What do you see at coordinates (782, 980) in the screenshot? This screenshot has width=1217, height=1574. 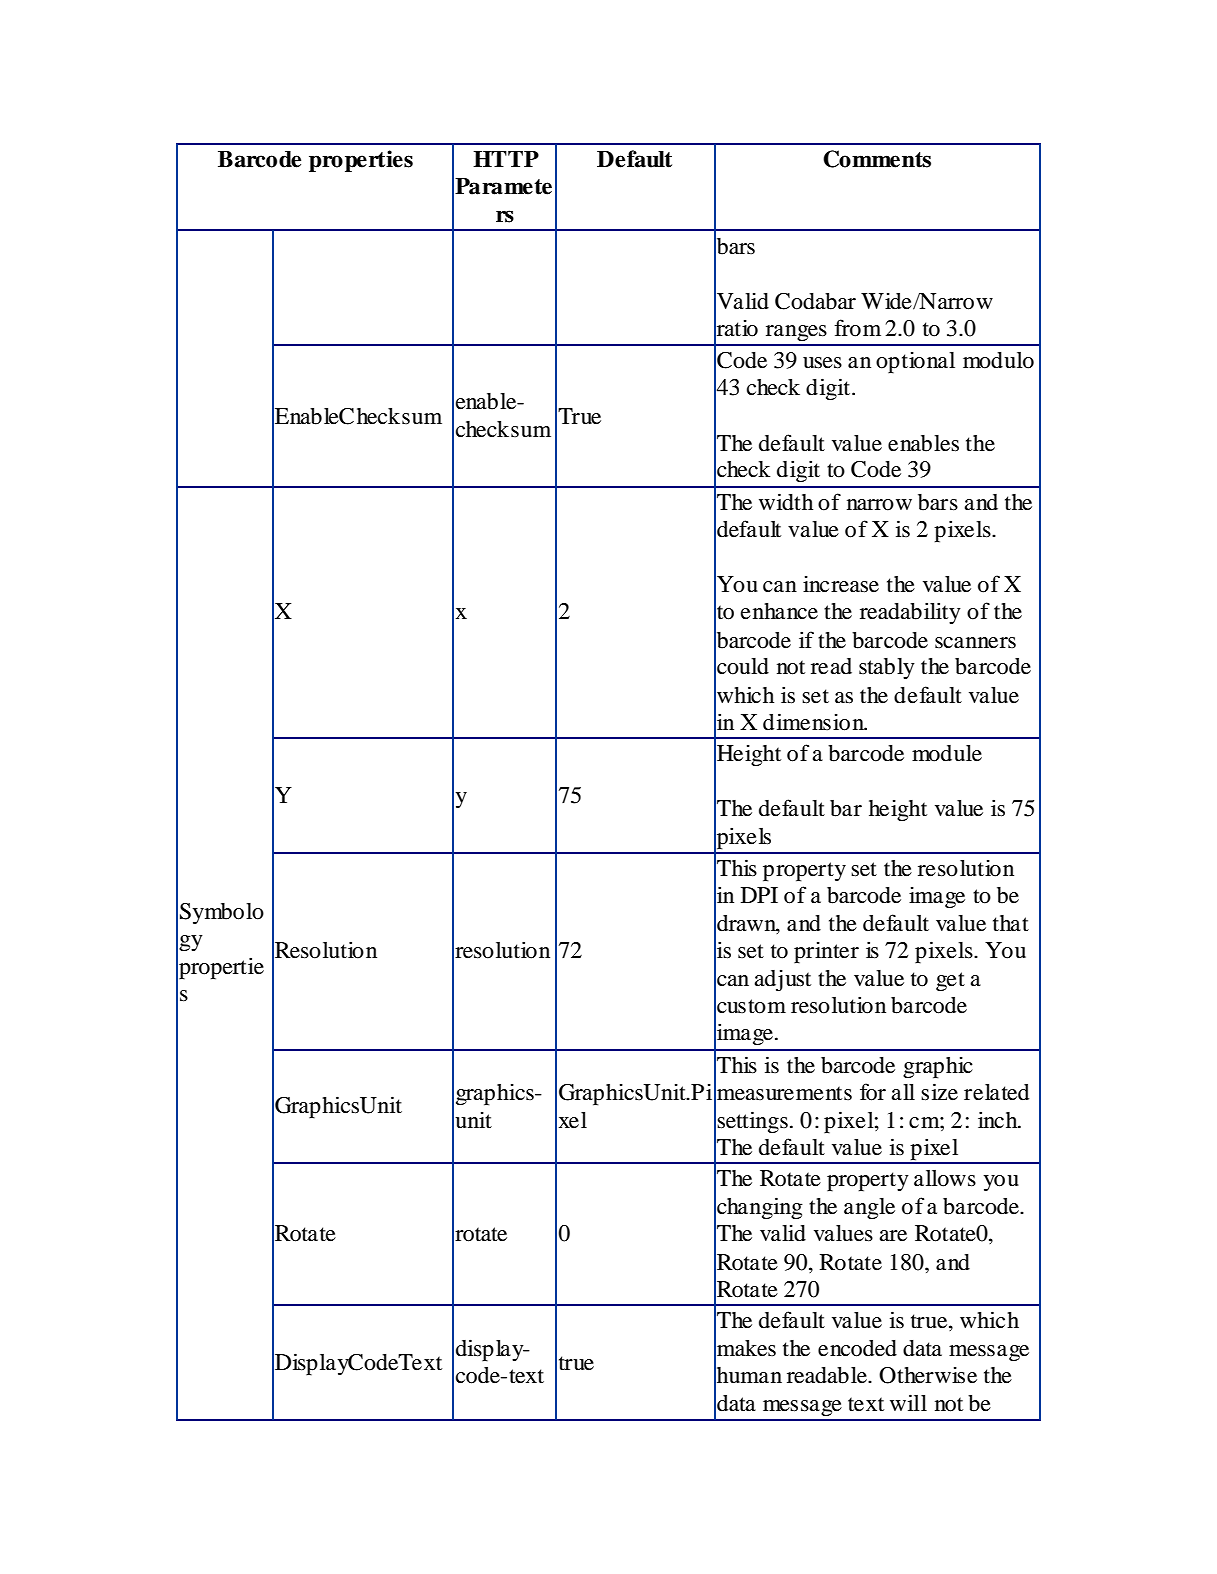 I see `adjust` at bounding box center [782, 980].
